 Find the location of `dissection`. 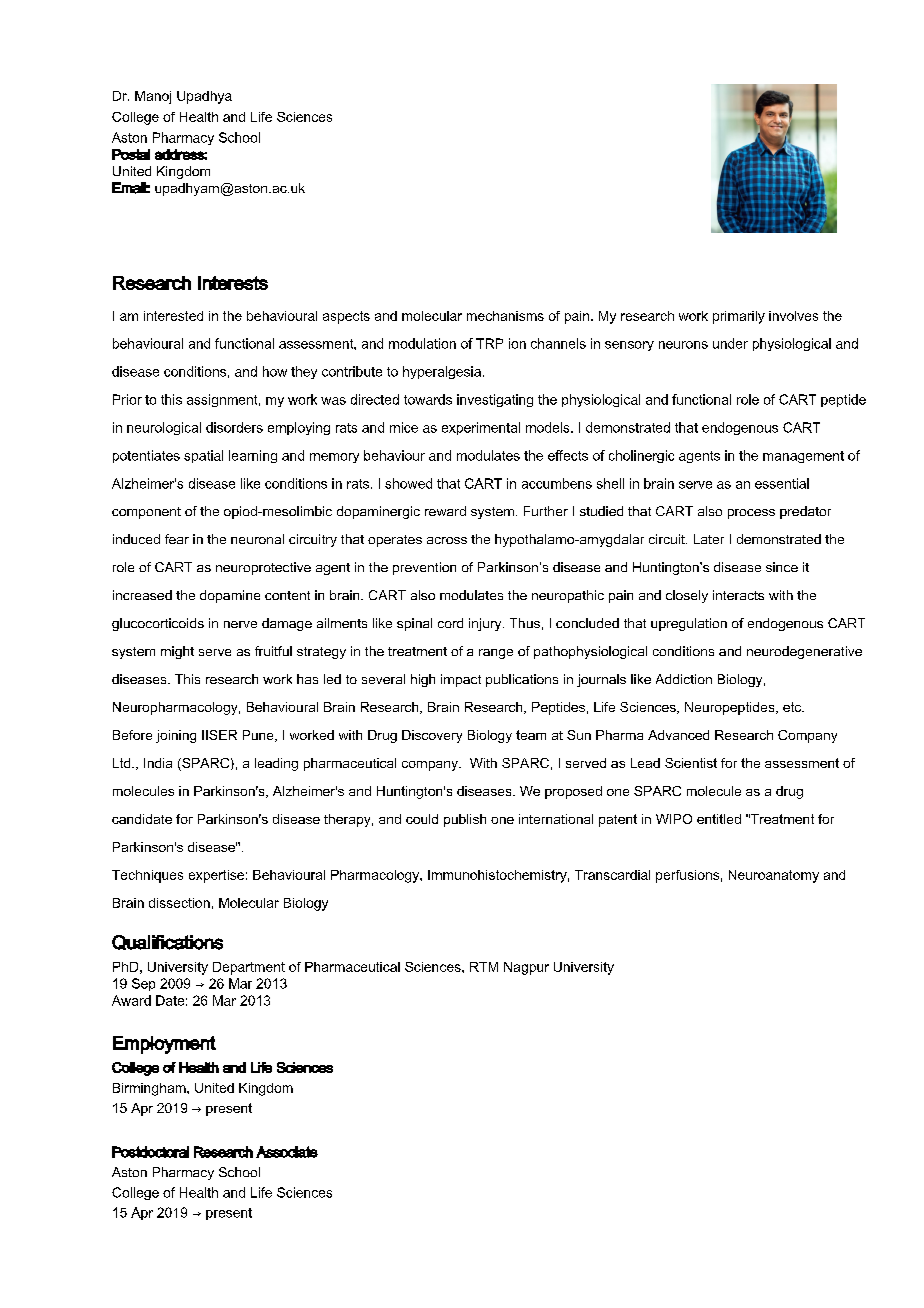

dissection is located at coordinates (179, 903).
